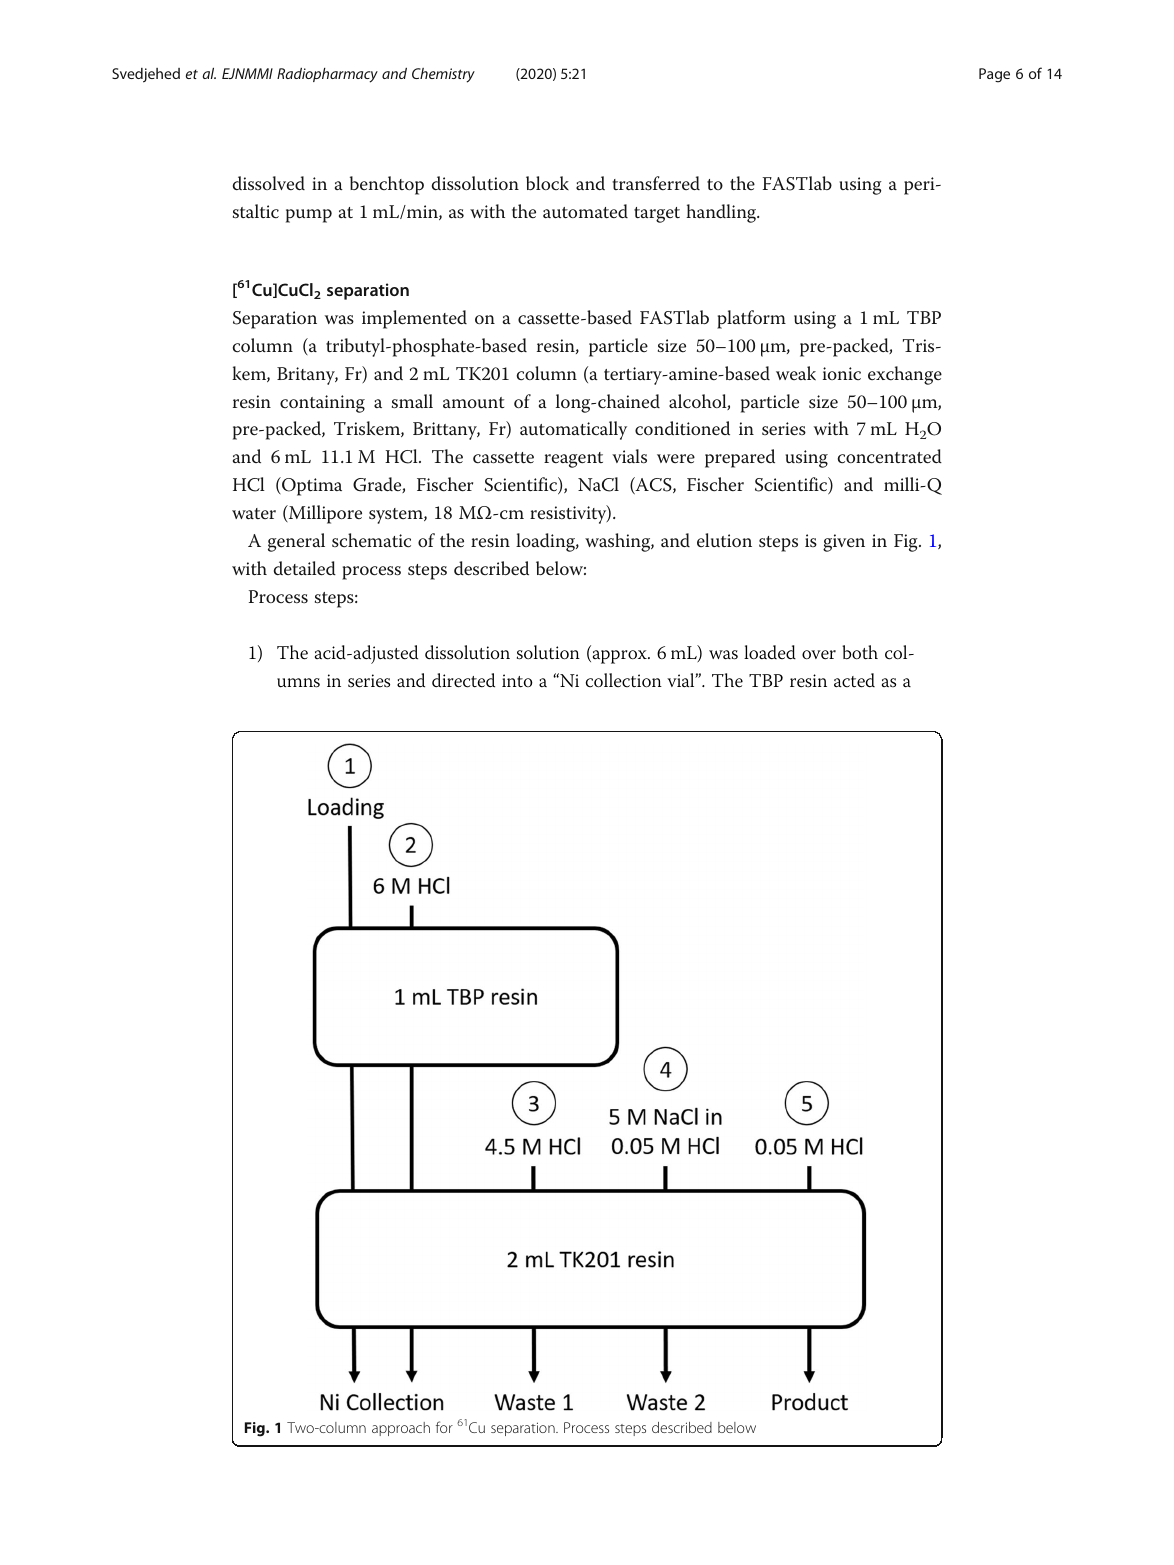  What do you see at coordinates (269, 183) in the page?
I see `dissolved` at bounding box center [269, 183].
